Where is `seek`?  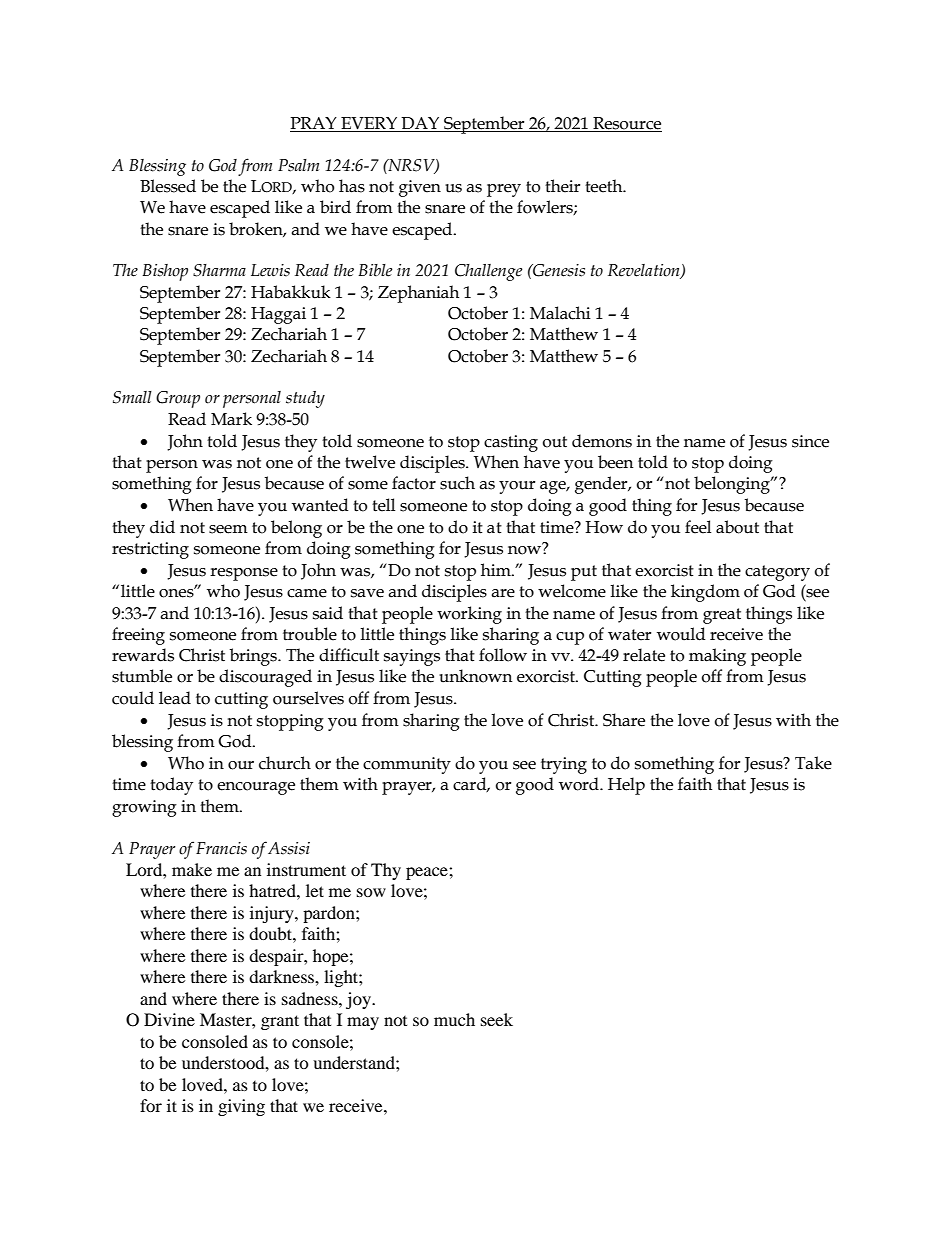
seek is located at coordinates (497, 1019).
